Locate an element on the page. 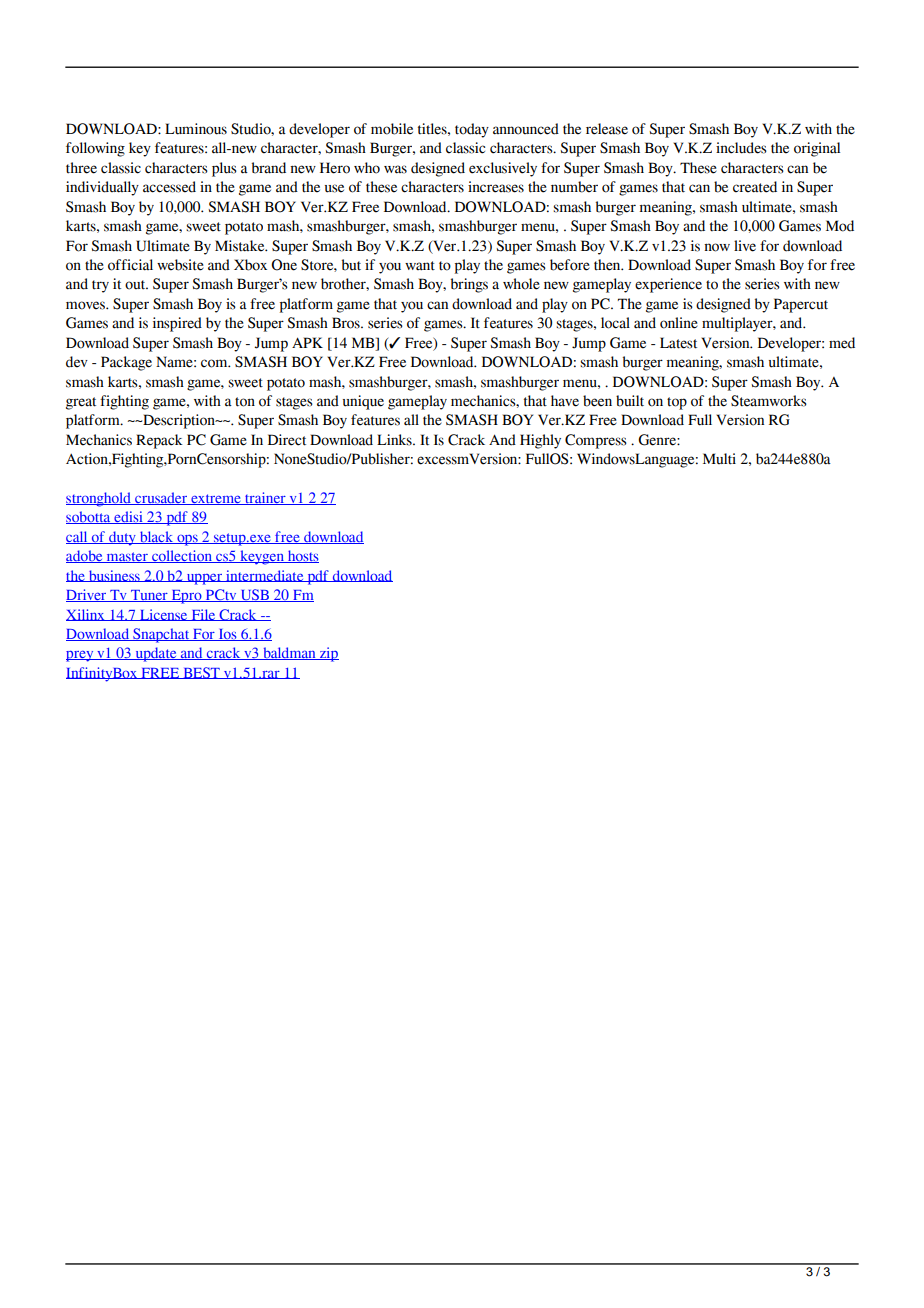  top is located at coordinates (677, 403).
